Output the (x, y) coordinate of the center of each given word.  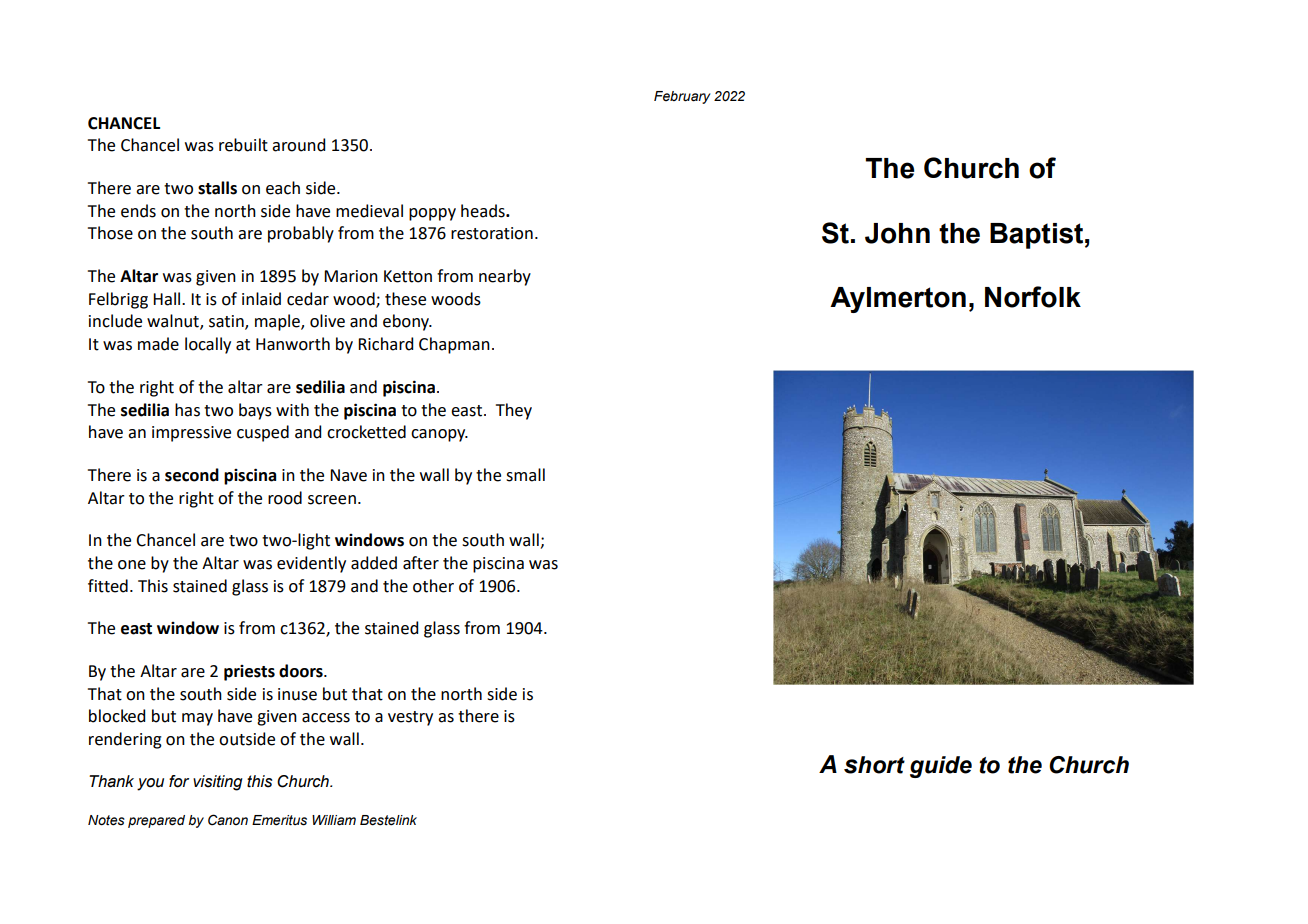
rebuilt (243, 145)
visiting (218, 783)
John (897, 233)
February (682, 97)
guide (941, 767)
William (334, 820)
